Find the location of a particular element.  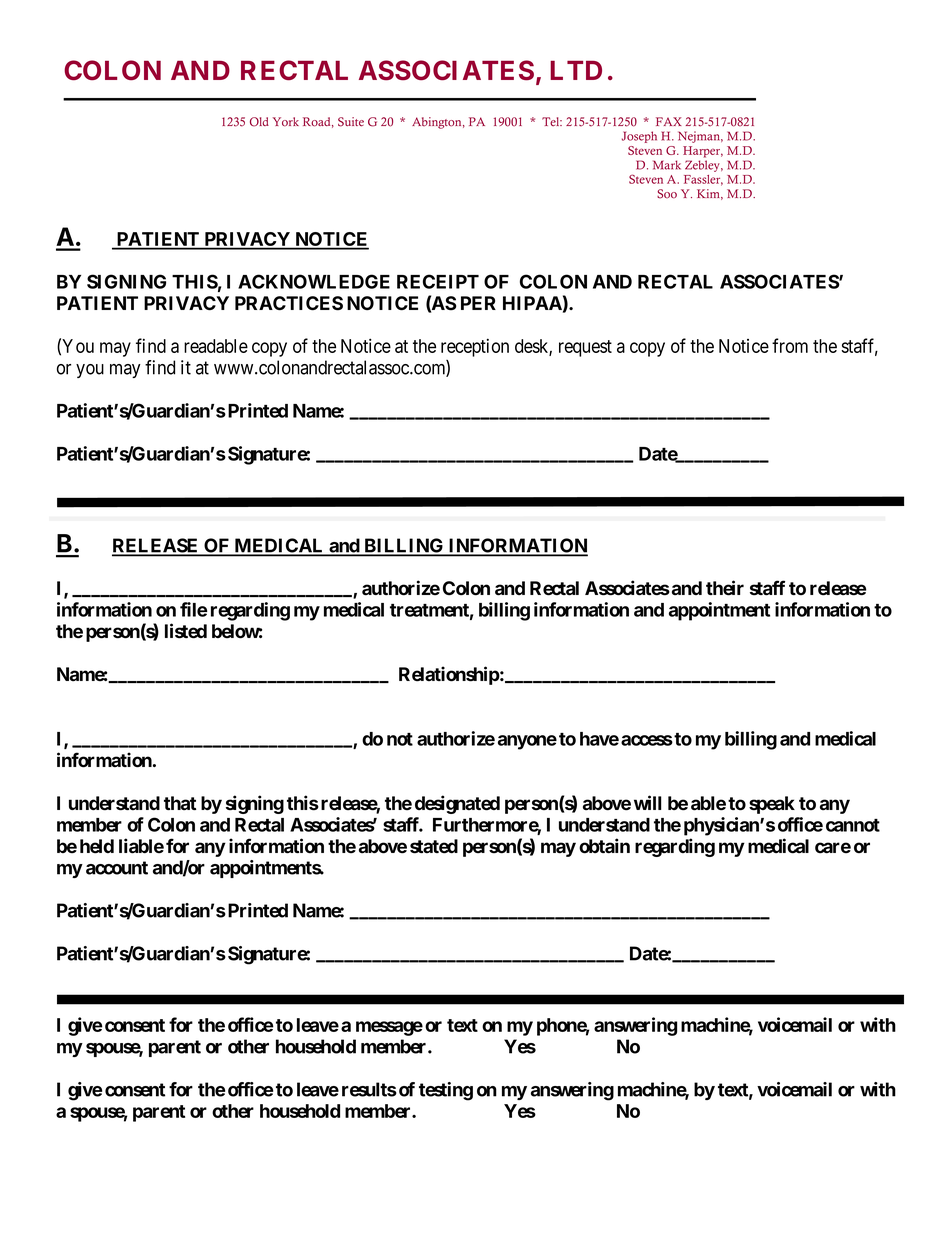

designated is located at coordinates (457, 804).
